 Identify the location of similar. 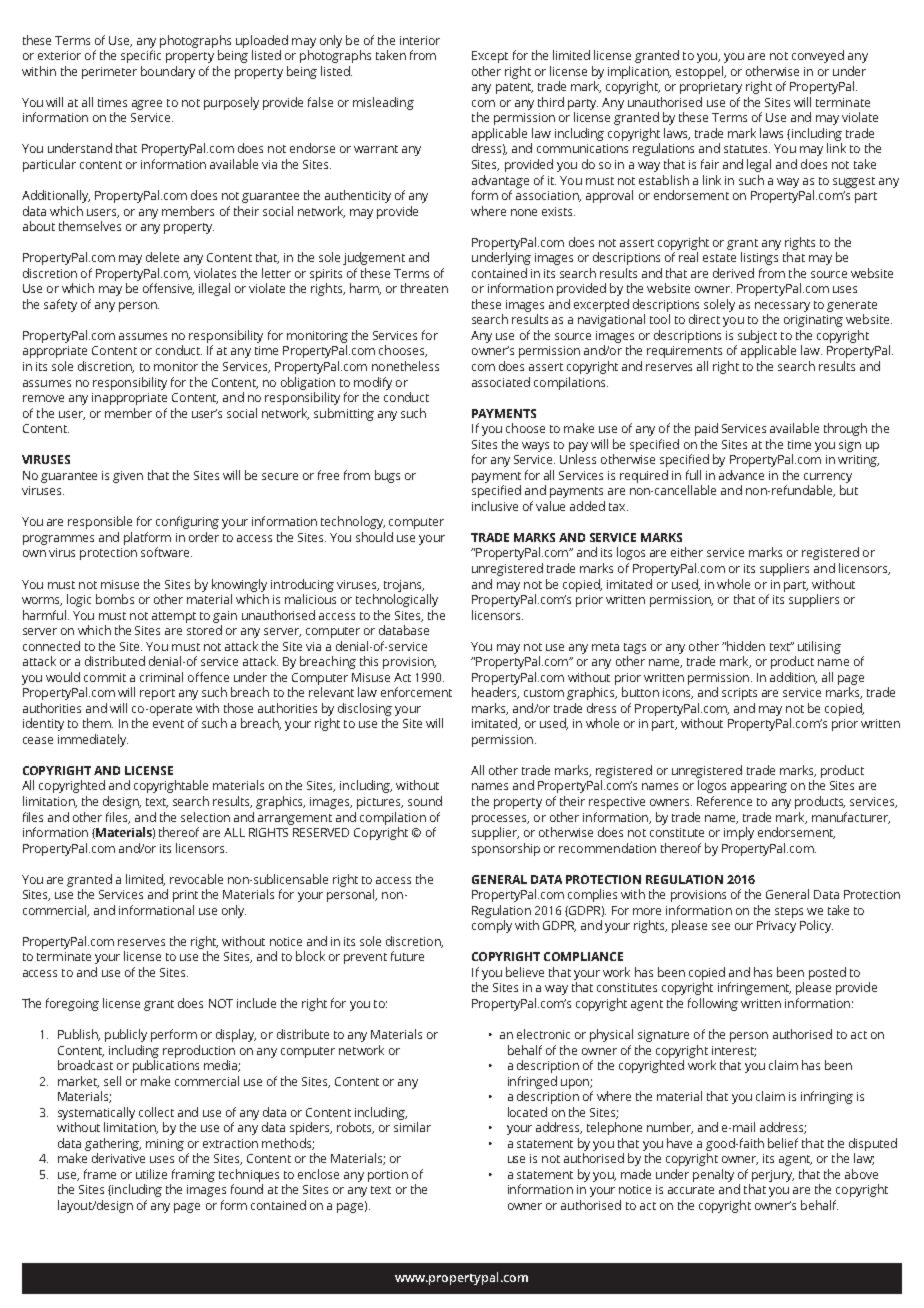
(412, 1127).
